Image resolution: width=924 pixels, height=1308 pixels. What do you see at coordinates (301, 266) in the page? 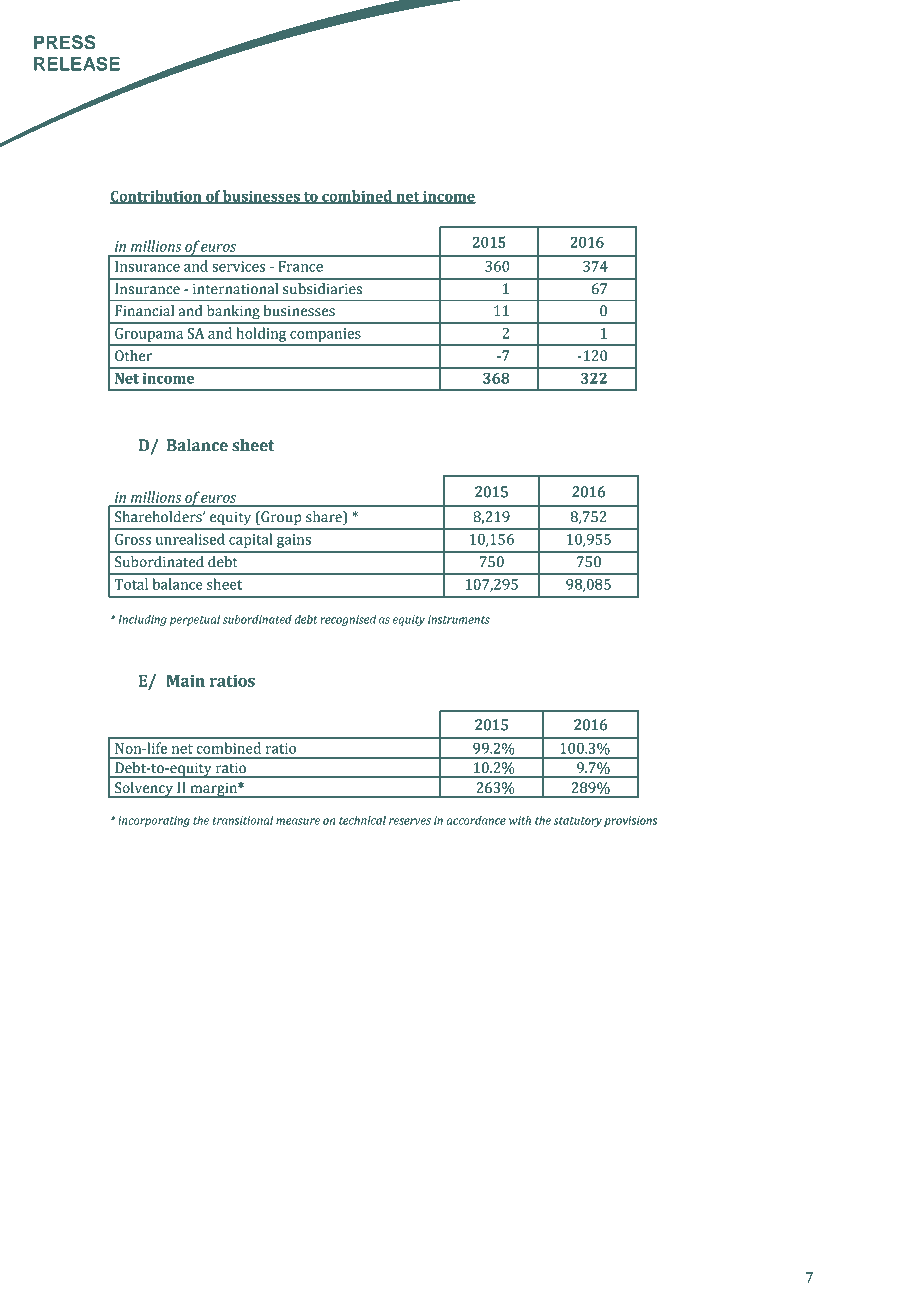
I see `France` at bounding box center [301, 266].
